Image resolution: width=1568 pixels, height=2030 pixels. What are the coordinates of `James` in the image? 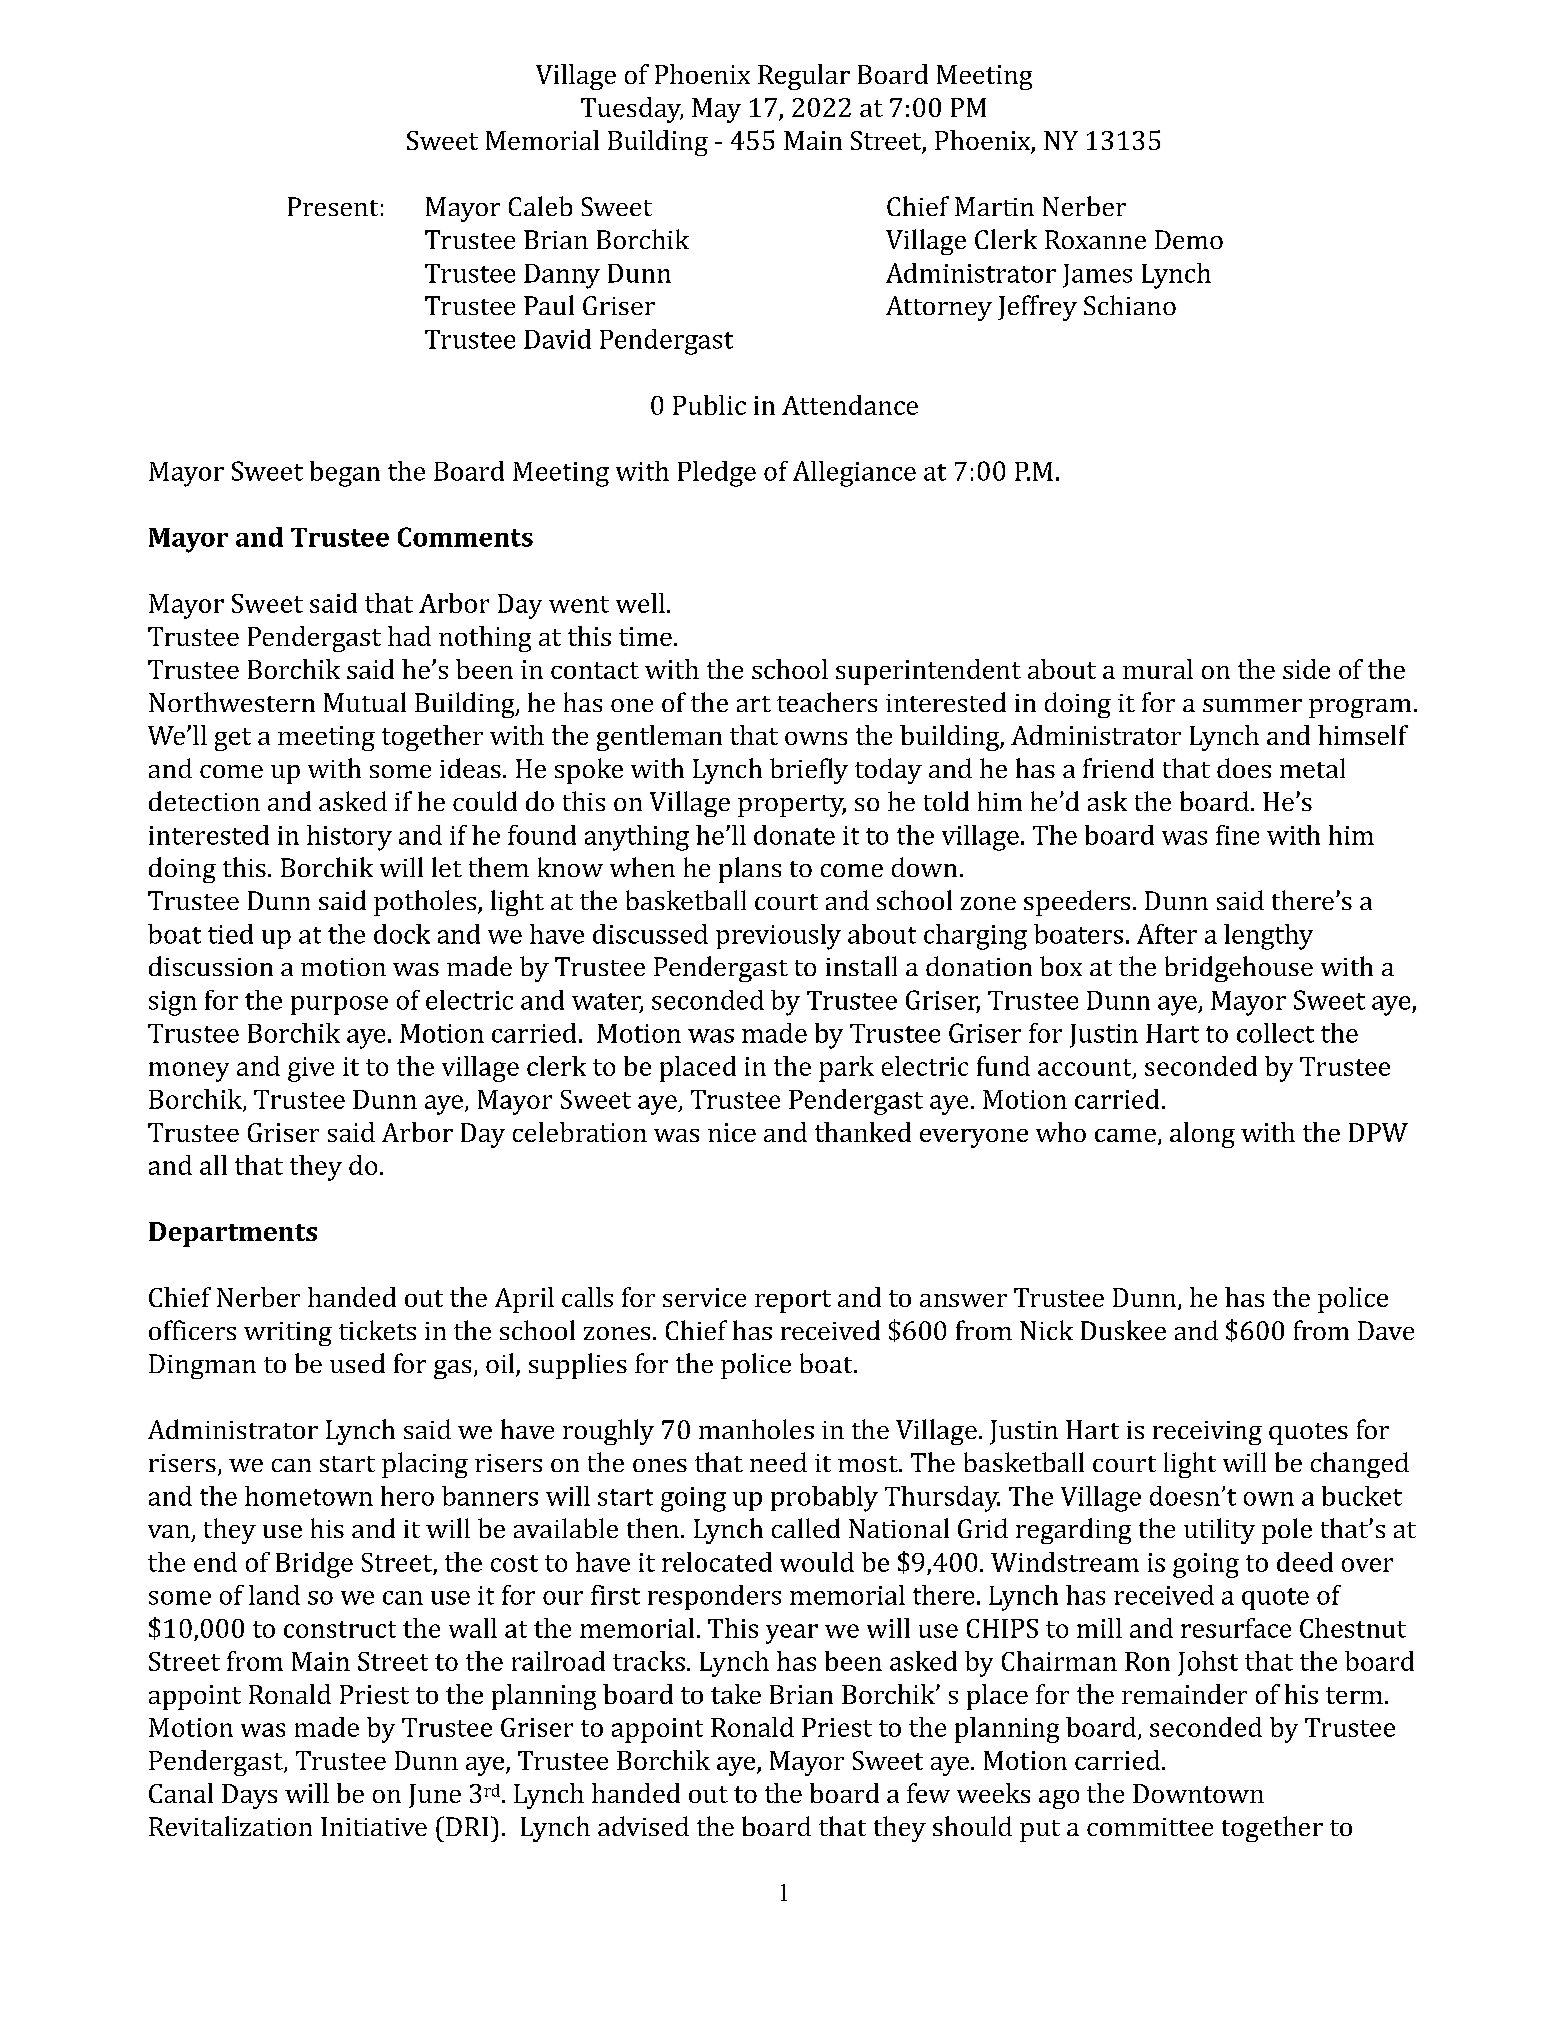 It's located at (1097, 276).
